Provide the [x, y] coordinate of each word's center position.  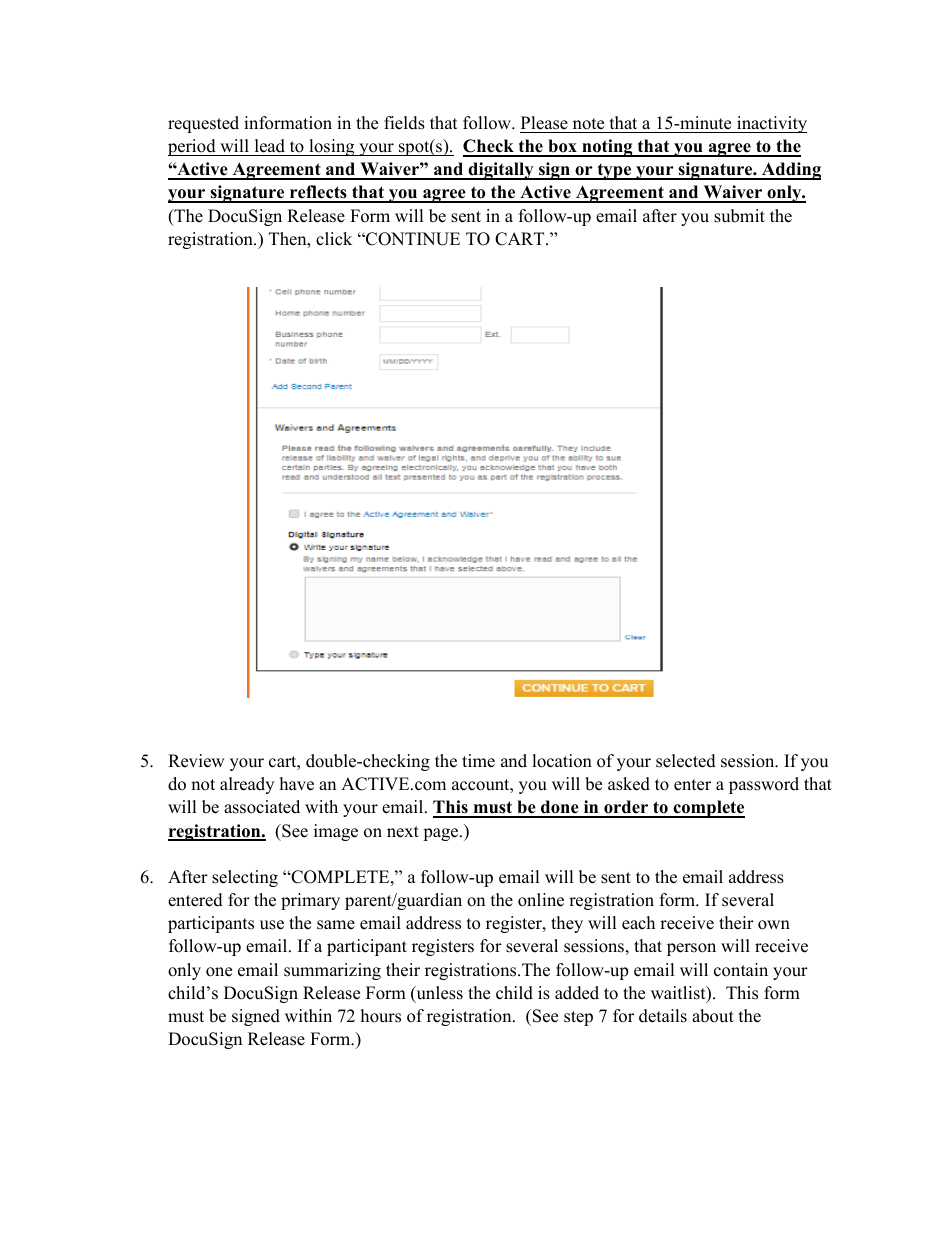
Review [196, 761]
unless [438, 994]
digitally [501, 171]
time [478, 761]
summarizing [332, 971]
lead [270, 146]
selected [686, 761]
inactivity [771, 124]
